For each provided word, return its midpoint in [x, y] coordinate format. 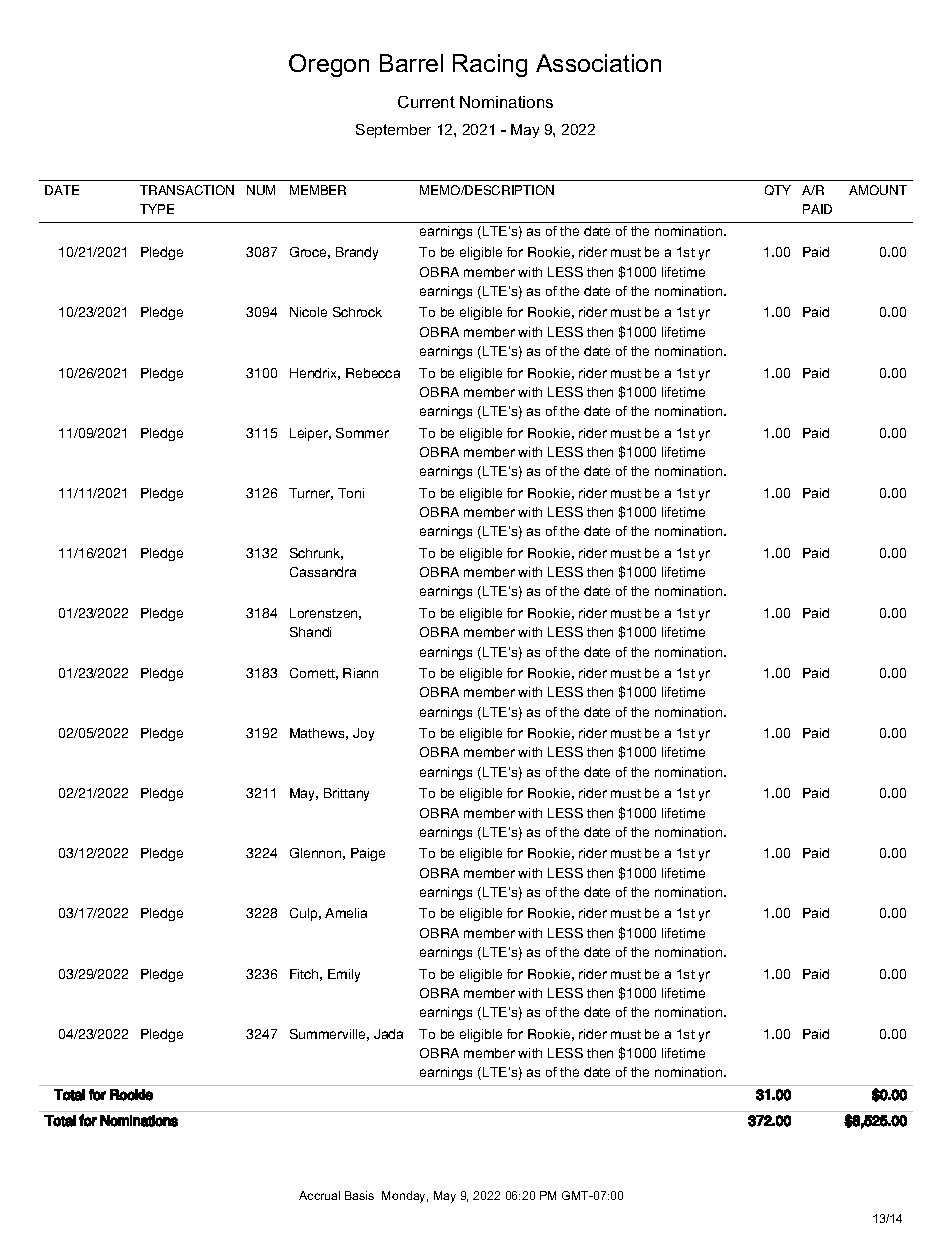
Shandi [310, 632]
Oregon [329, 65]
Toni [351, 493]
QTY [778, 190]
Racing [490, 65]
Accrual [319, 1195]
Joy [363, 734]
